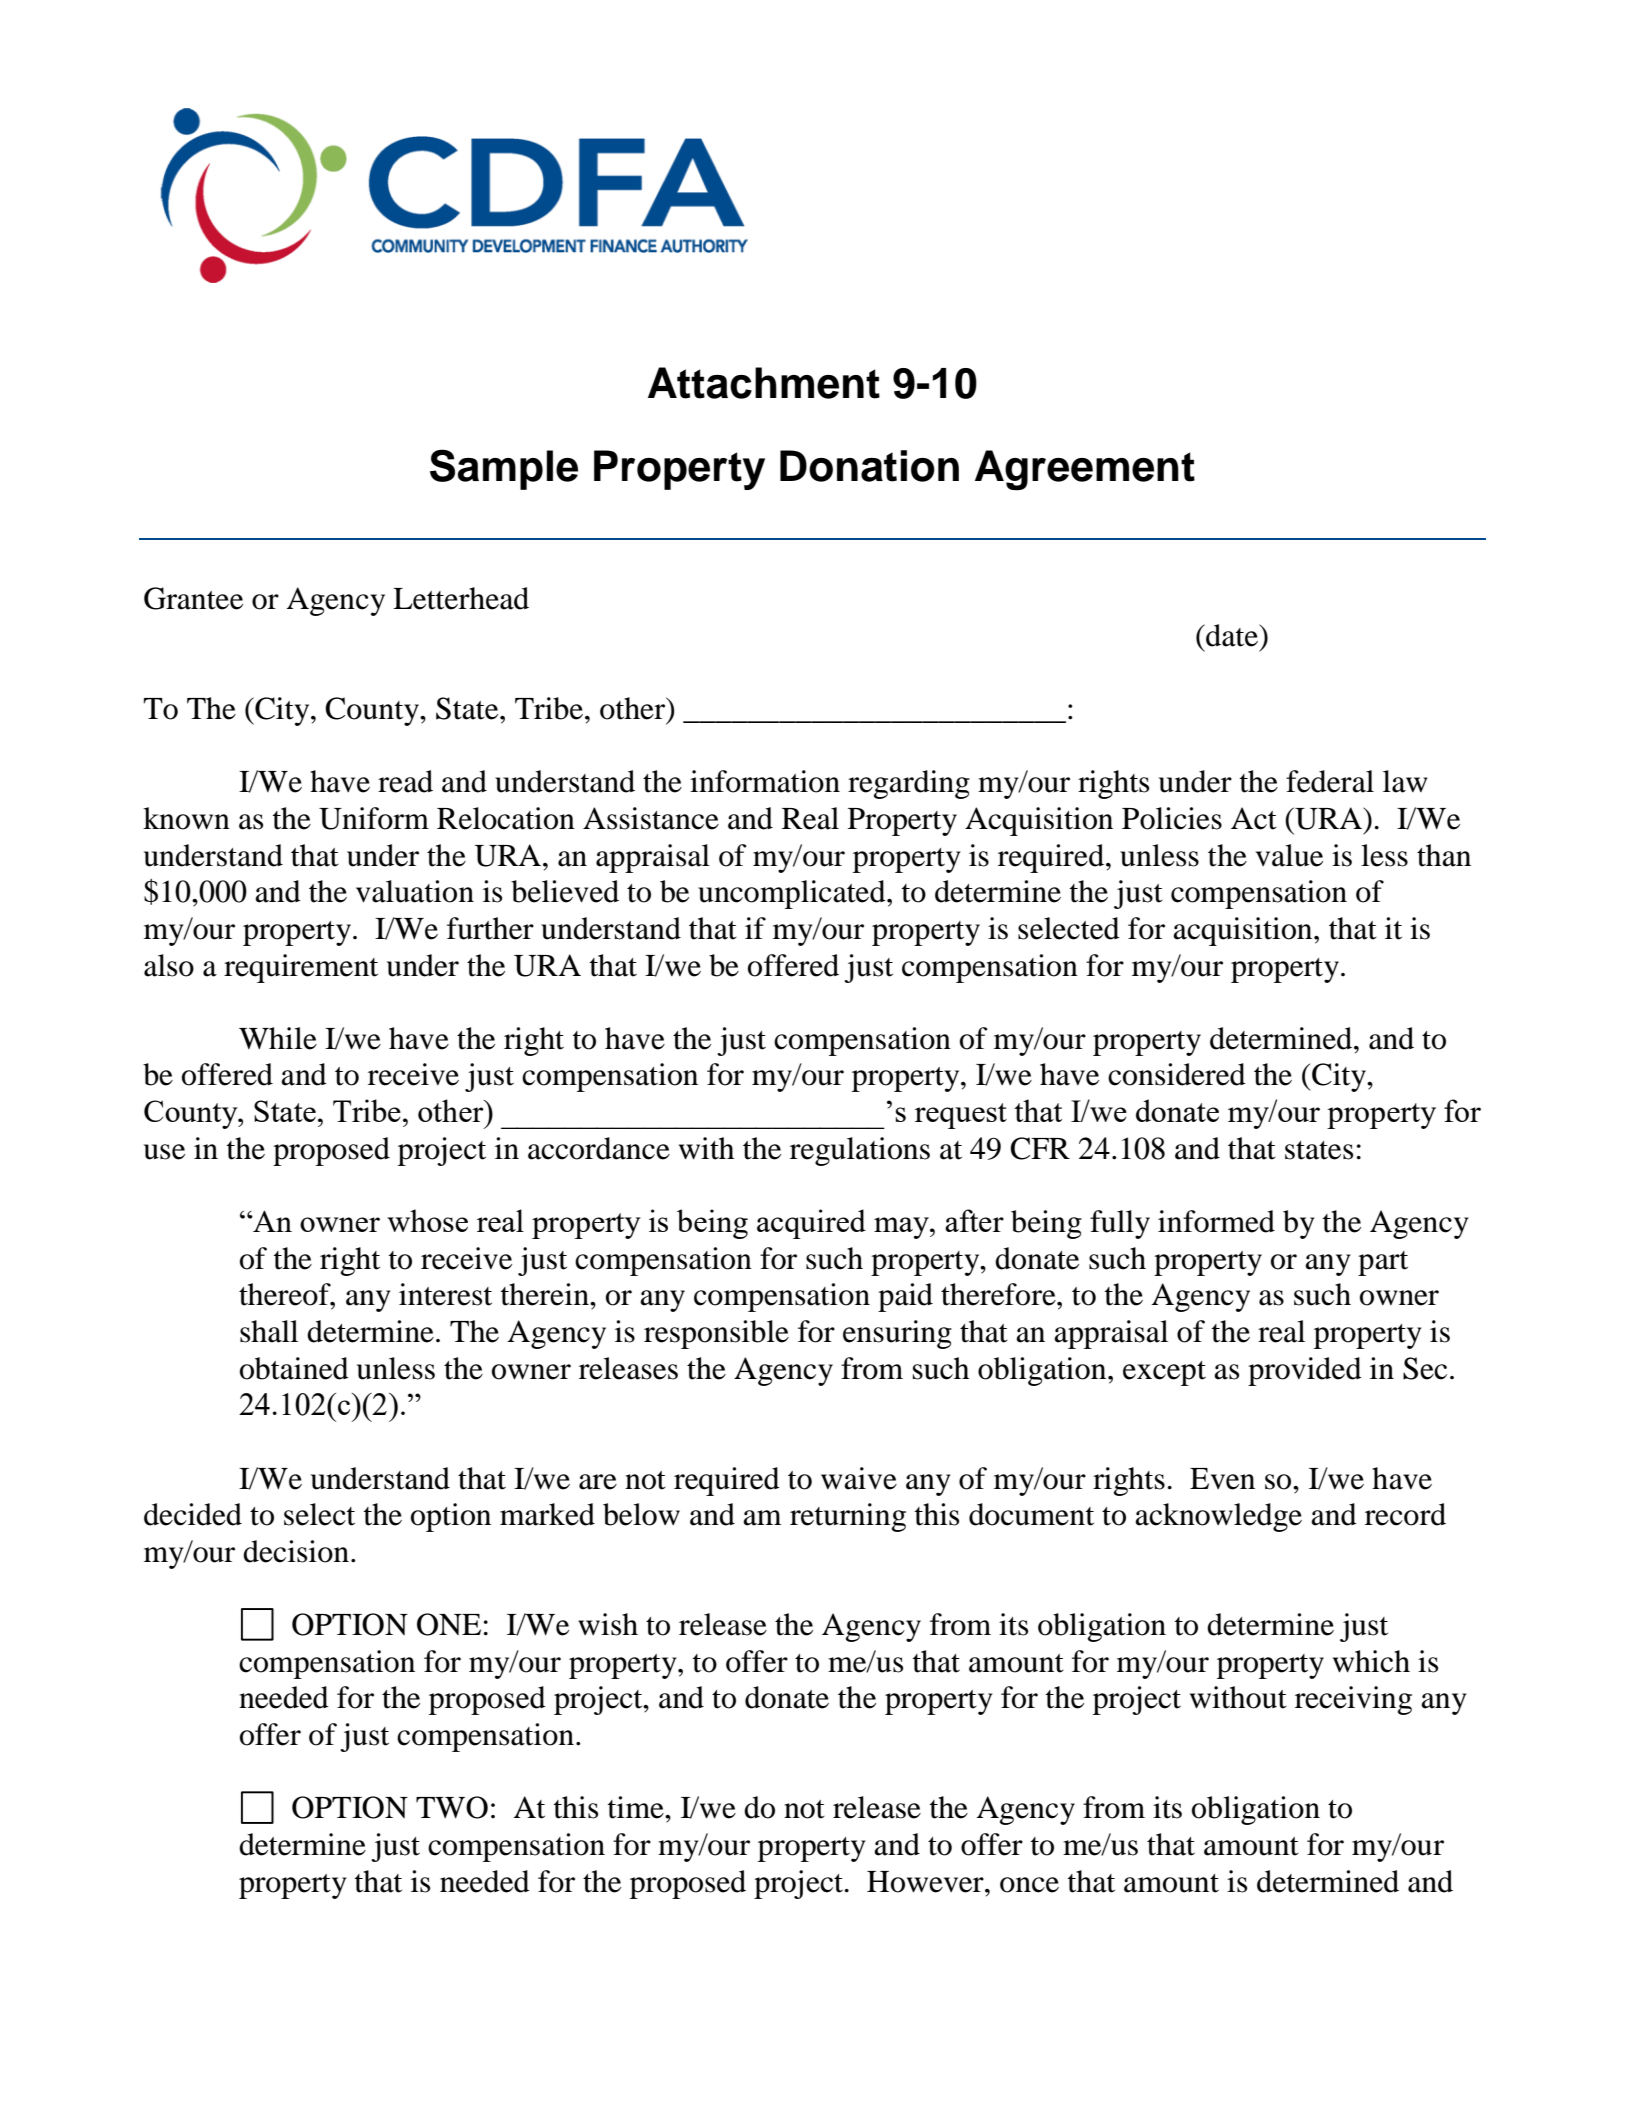 This screenshot has height=2103, width=1625. I want to click on obtained, so click(294, 1368).
